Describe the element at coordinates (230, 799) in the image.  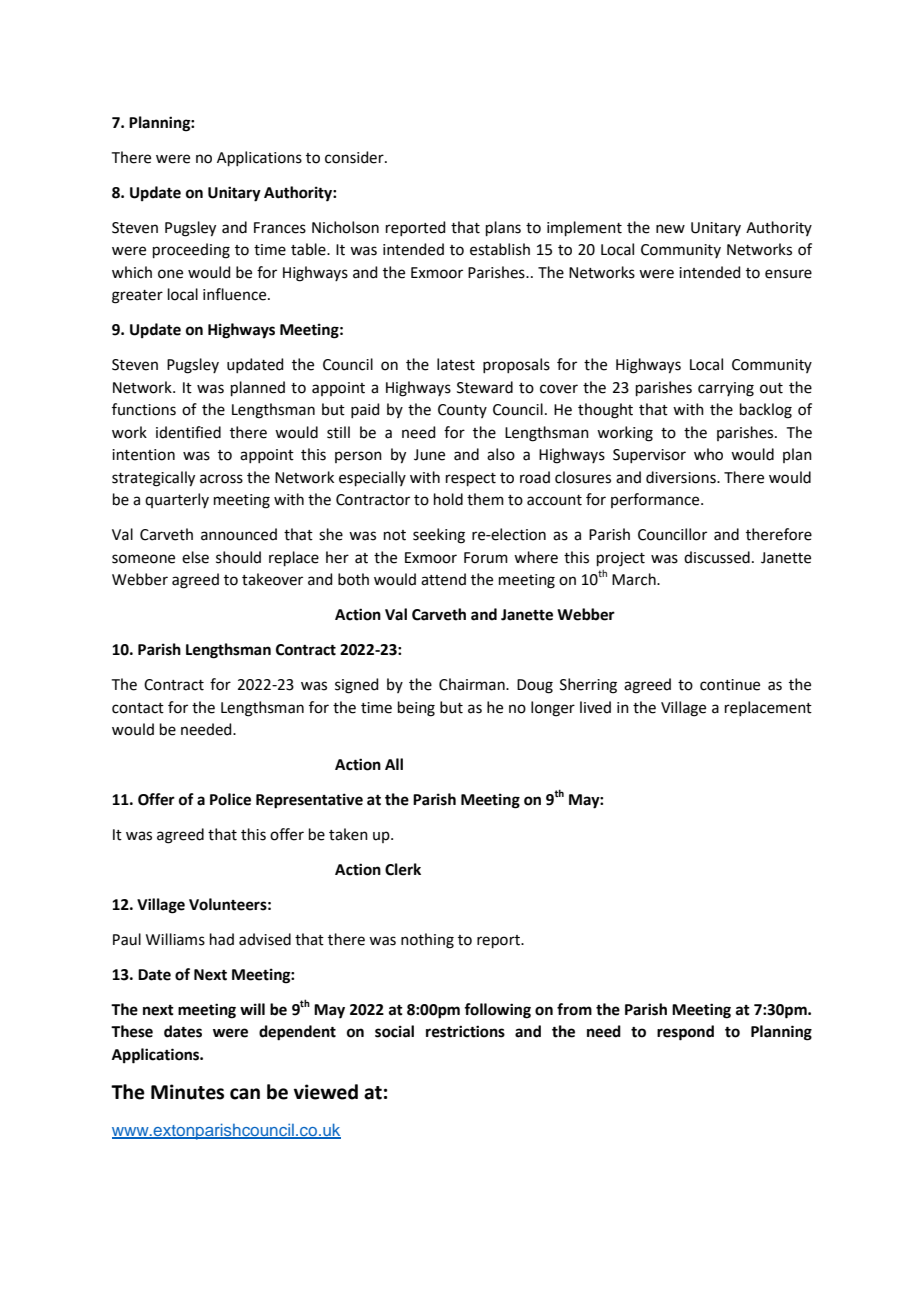
I see `Police` at that location.
